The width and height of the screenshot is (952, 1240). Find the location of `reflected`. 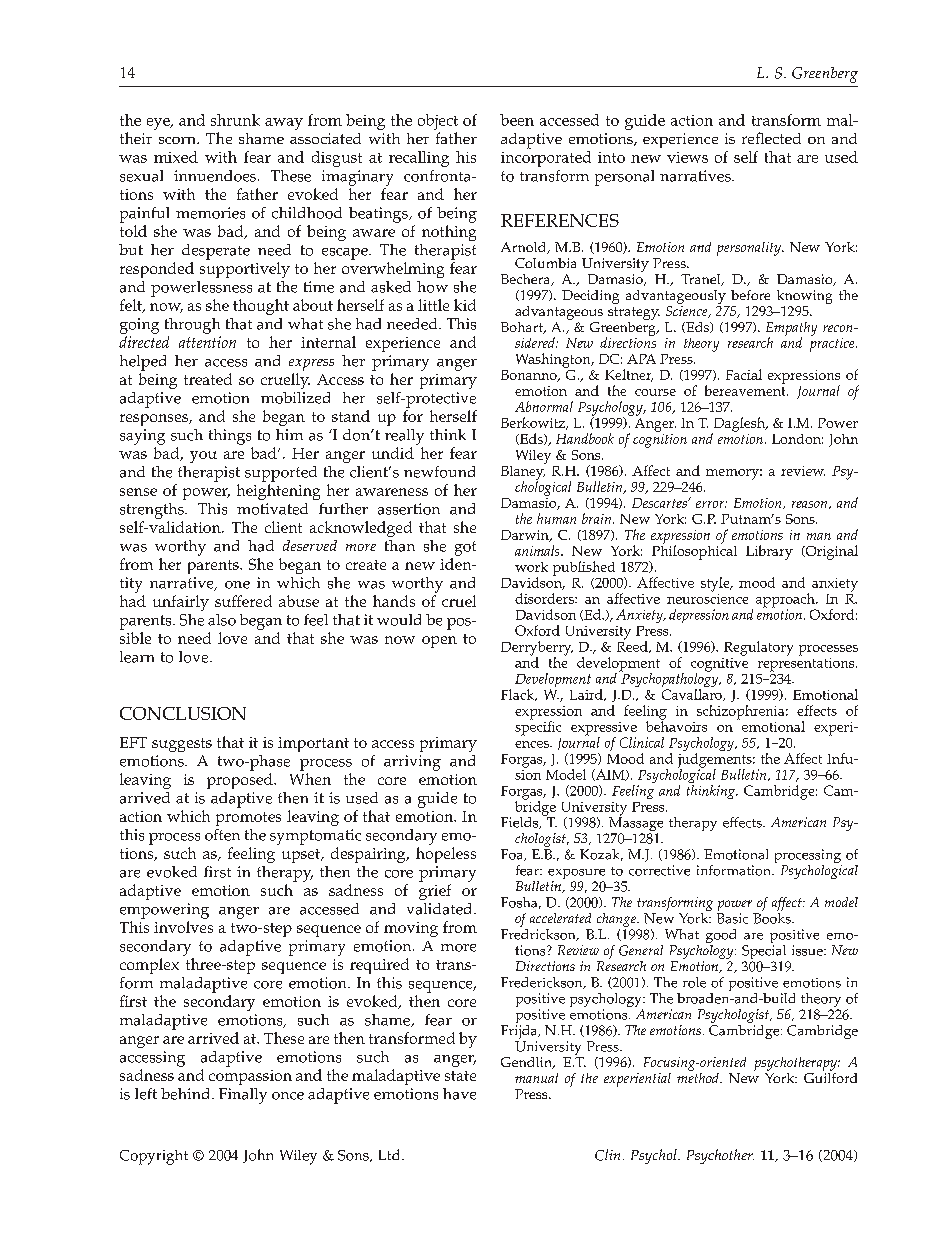

reflected is located at coordinates (771, 138).
